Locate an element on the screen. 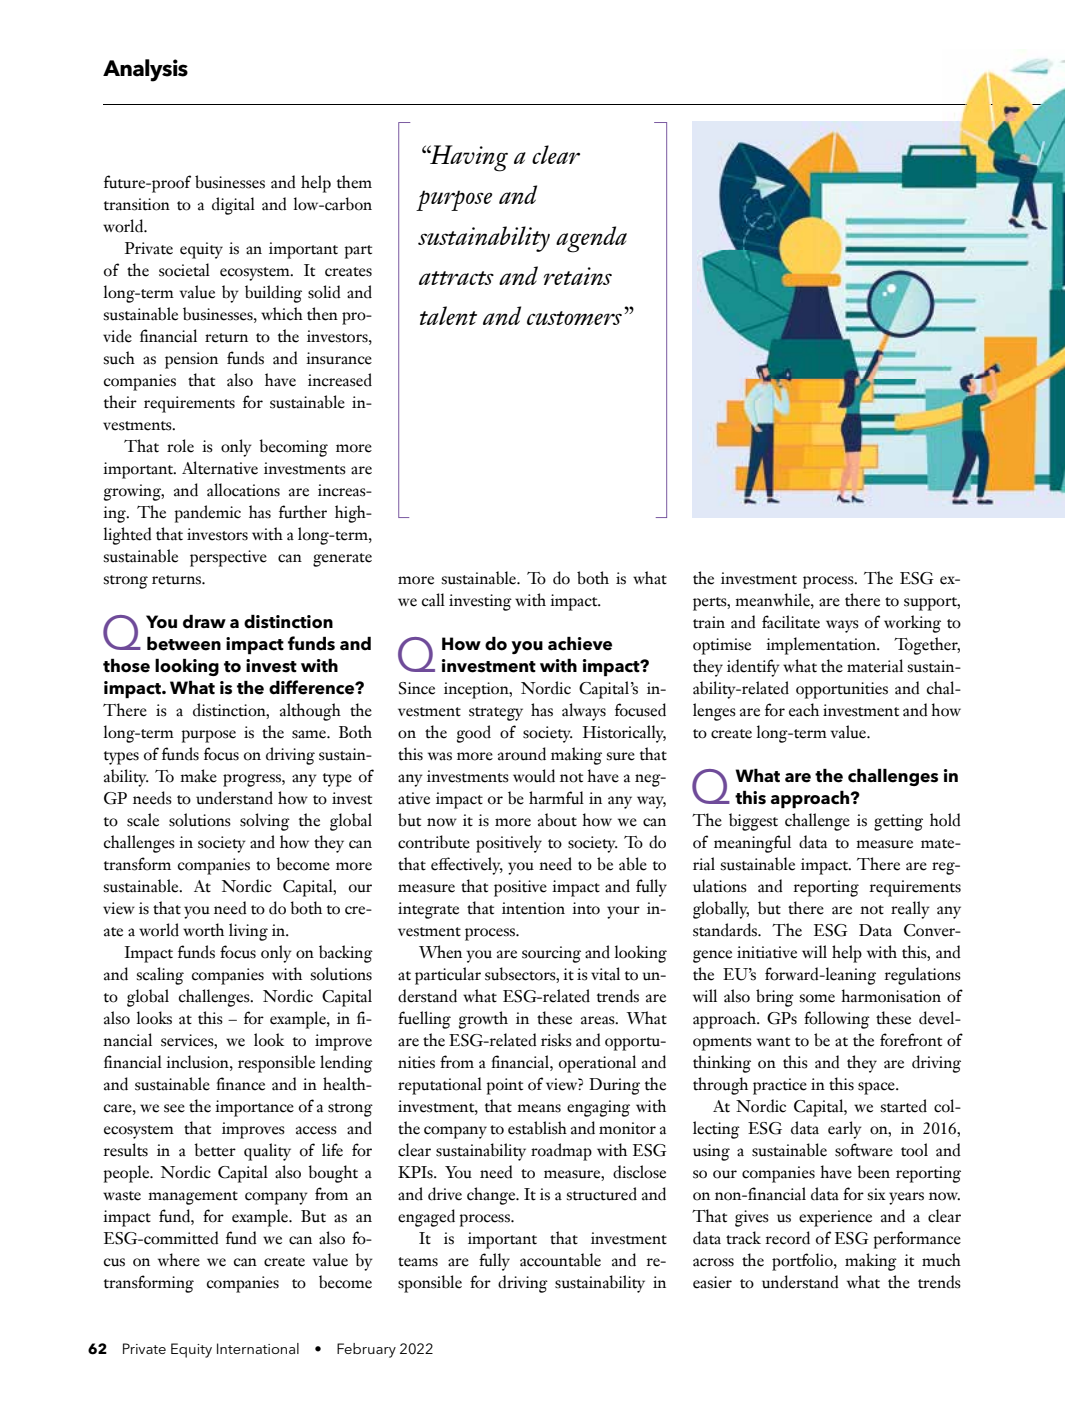 The height and width of the screenshot is (1403, 1065). portfolio is located at coordinates (803, 1262).
